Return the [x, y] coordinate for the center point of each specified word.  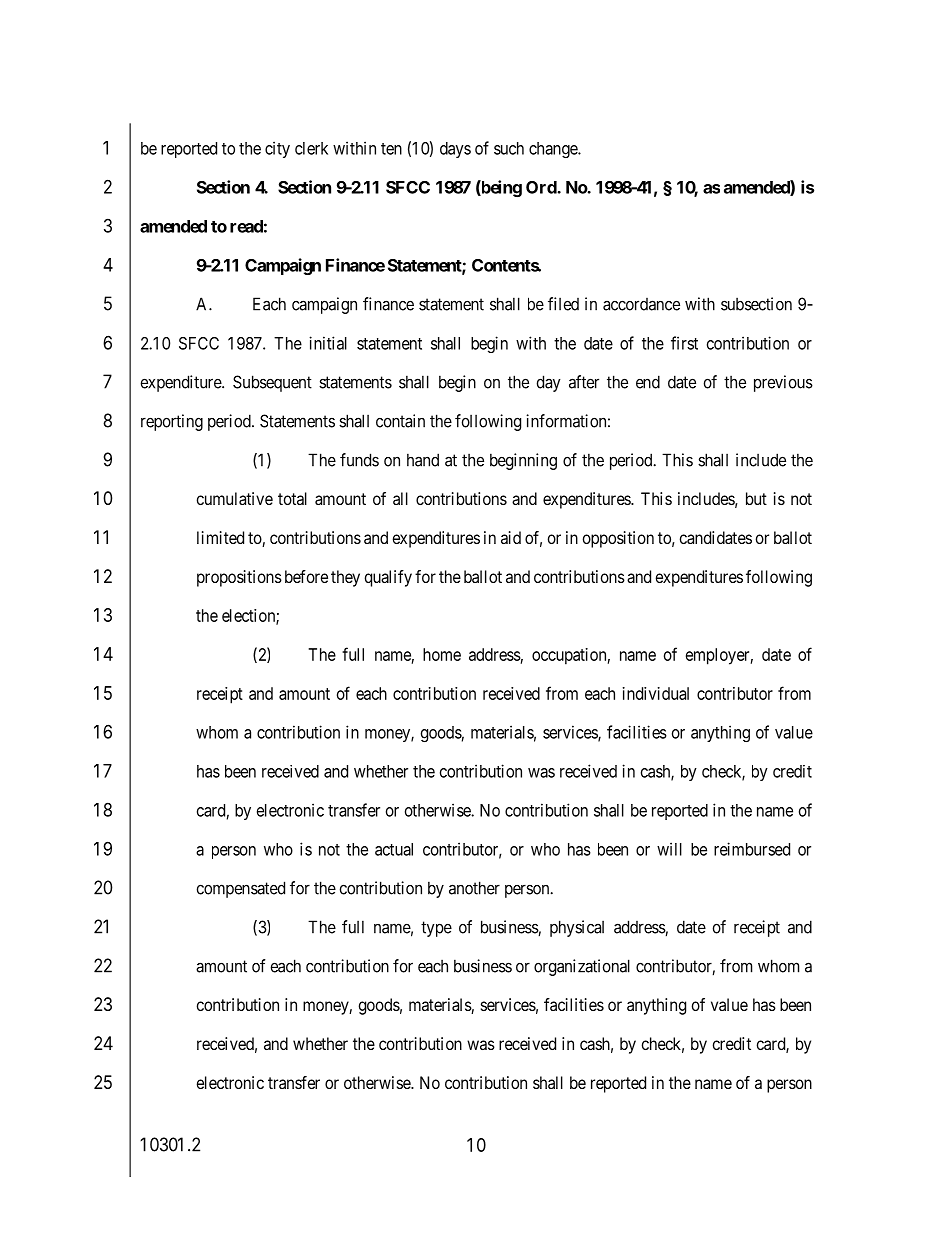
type [436, 929]
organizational [582, 967]
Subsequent [272, 383]
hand [423, 460]
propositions [239, 578]
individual [656, 693]
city [277, 149]
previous [783, 383]
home [442, 654]
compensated [241, 889]
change [554, 150]
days [455, 150]
